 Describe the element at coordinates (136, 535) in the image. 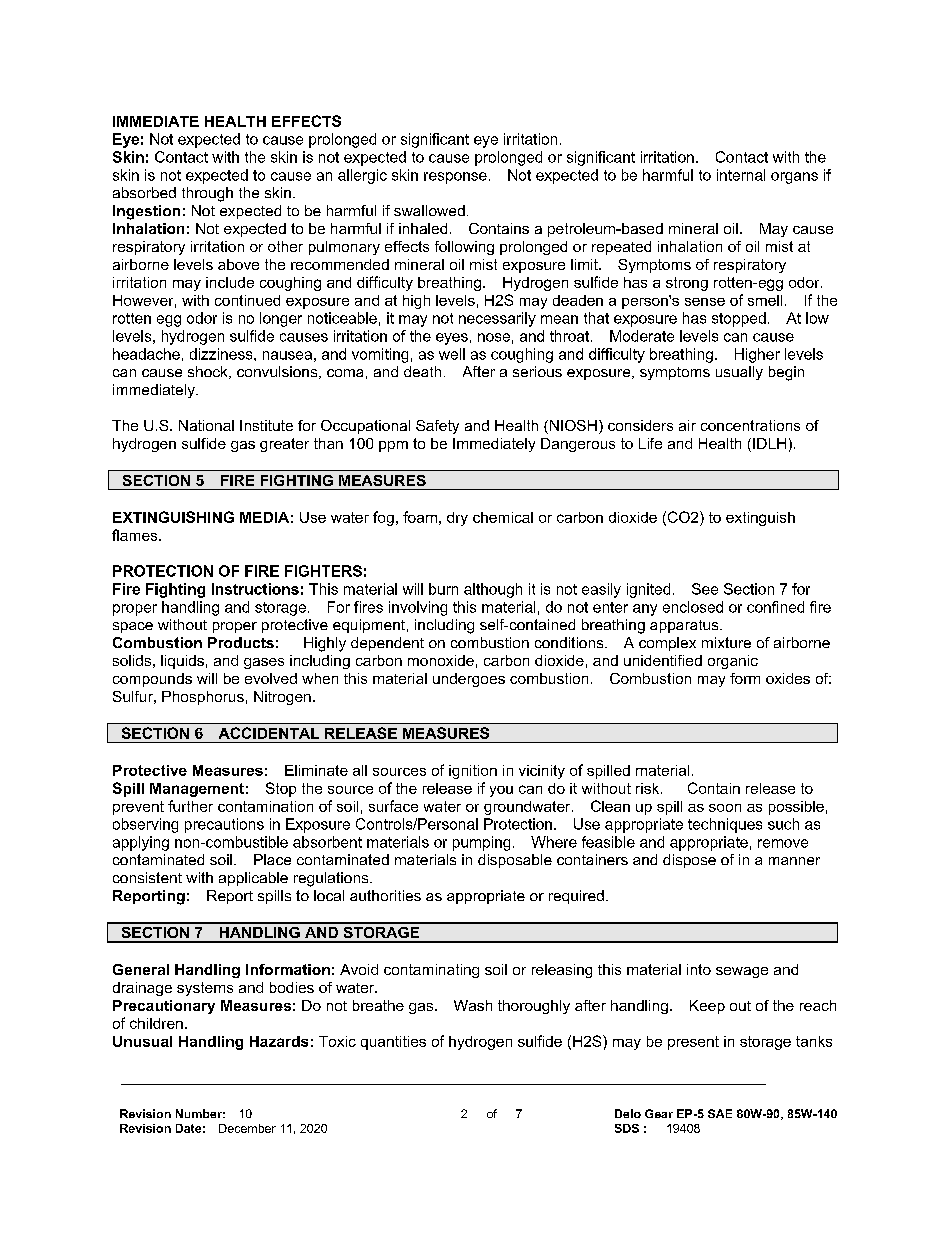

I see `flames` at that location.
